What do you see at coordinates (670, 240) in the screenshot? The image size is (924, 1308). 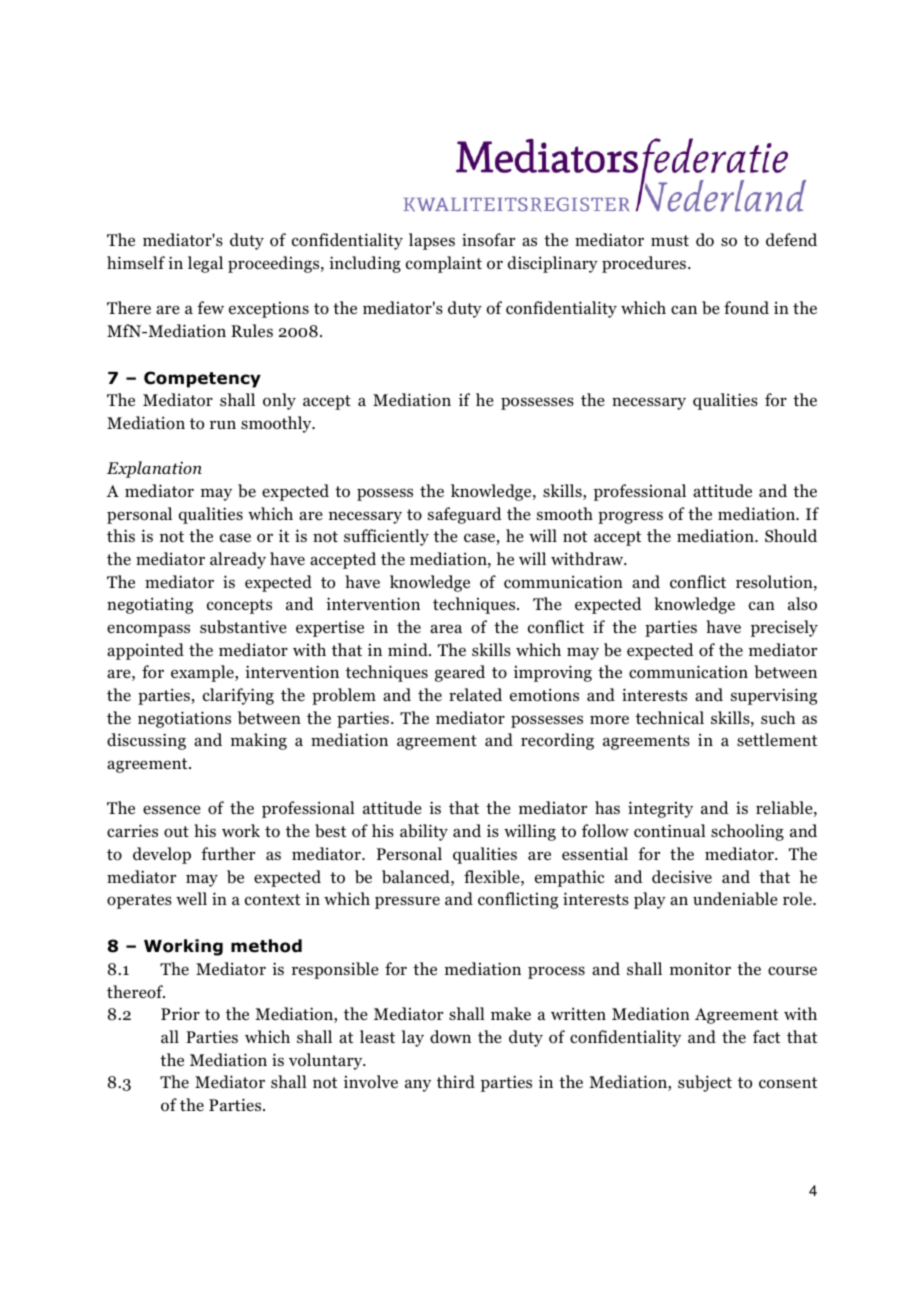 I see `must` at bounding box center [670, 240].
